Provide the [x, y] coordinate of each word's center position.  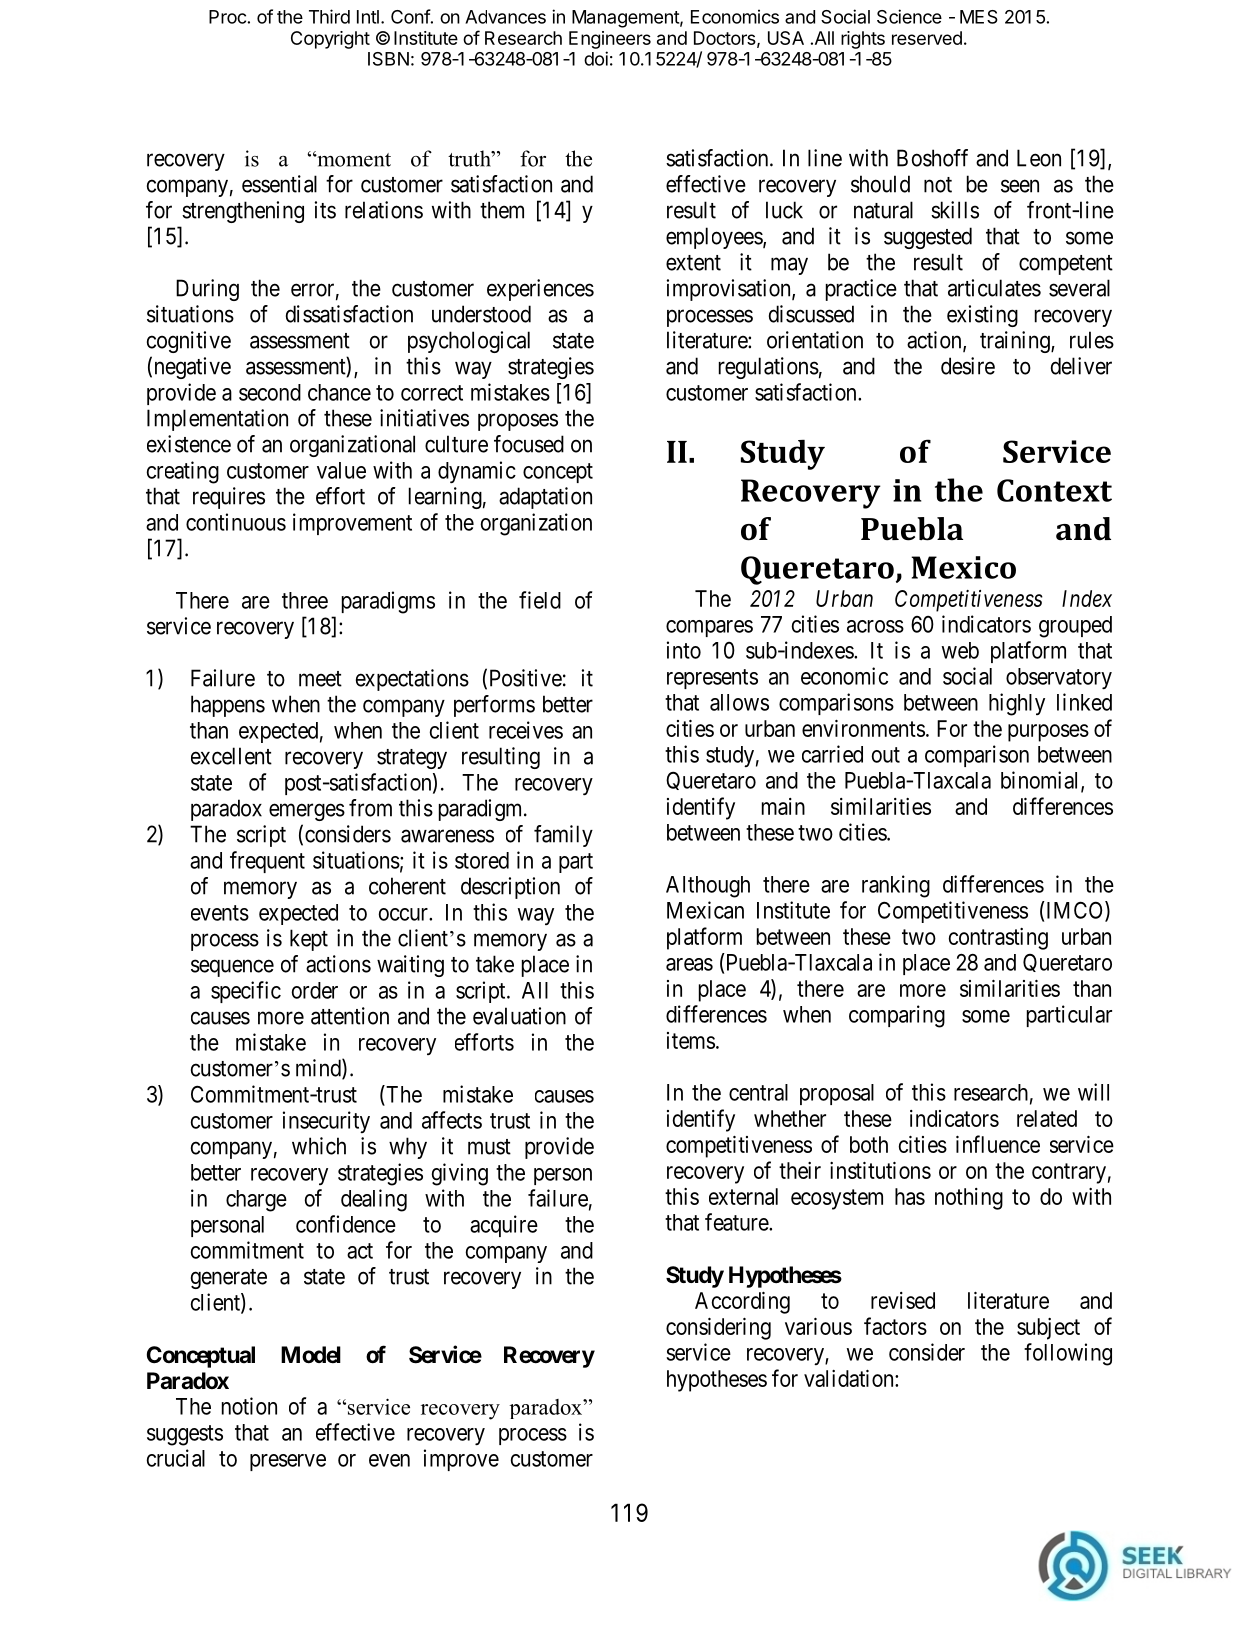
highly [1017, 704]
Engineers [610, 40]
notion [249, 1406]
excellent [231, 756]
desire [968, 366]
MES [979, 17]
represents [712, 679]
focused [529, 444]
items [691, 1040]
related [1047, 1118]
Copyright [330, 40]
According [742, 1303]
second [270, 392]
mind [319, 1068]
